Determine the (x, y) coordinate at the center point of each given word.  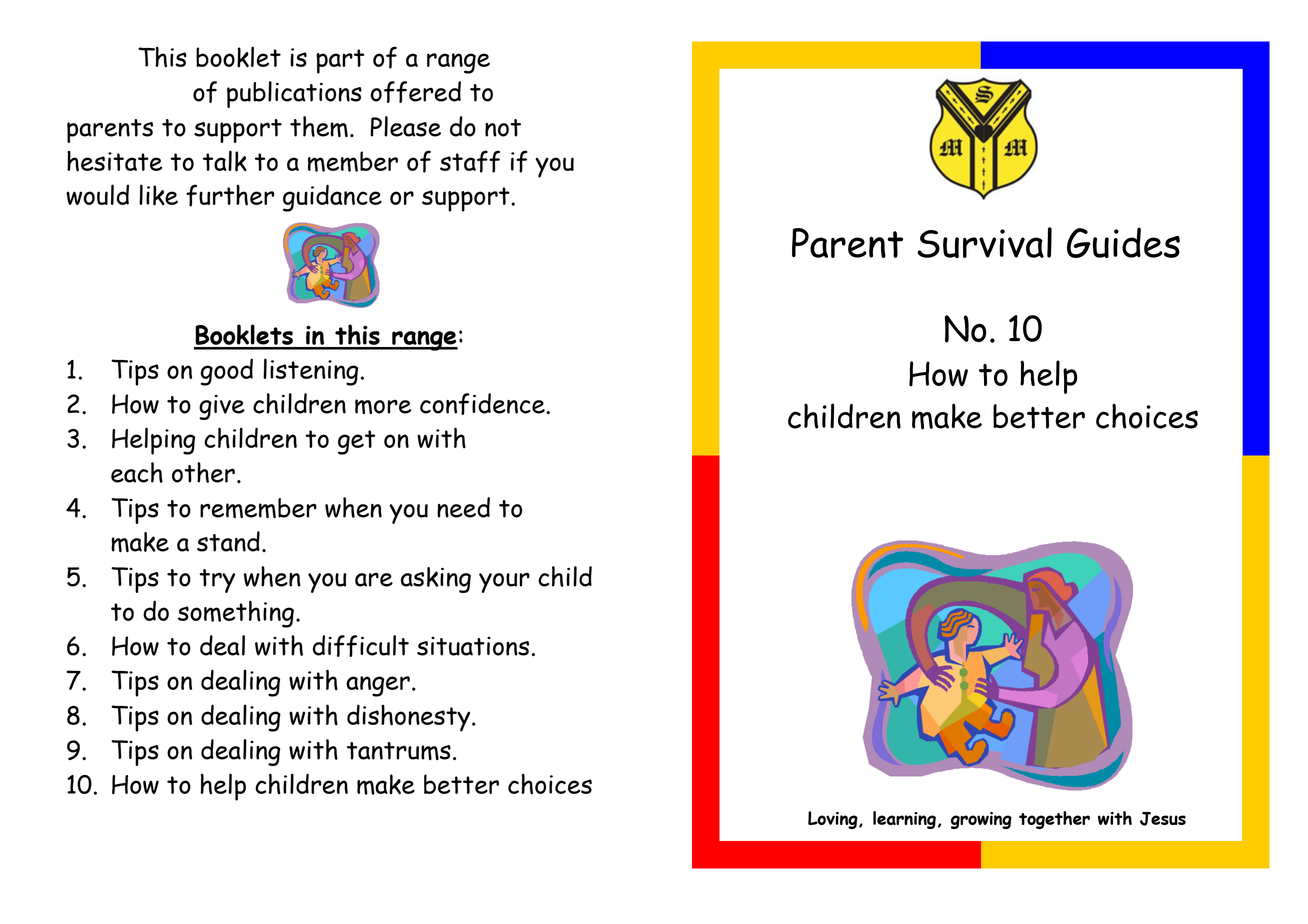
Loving (834, 820)
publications (294, 94)
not (503, 128)
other (203, 472)
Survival (984, 242)
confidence (483, 404)
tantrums (399, 751)
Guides (1123, 242)
